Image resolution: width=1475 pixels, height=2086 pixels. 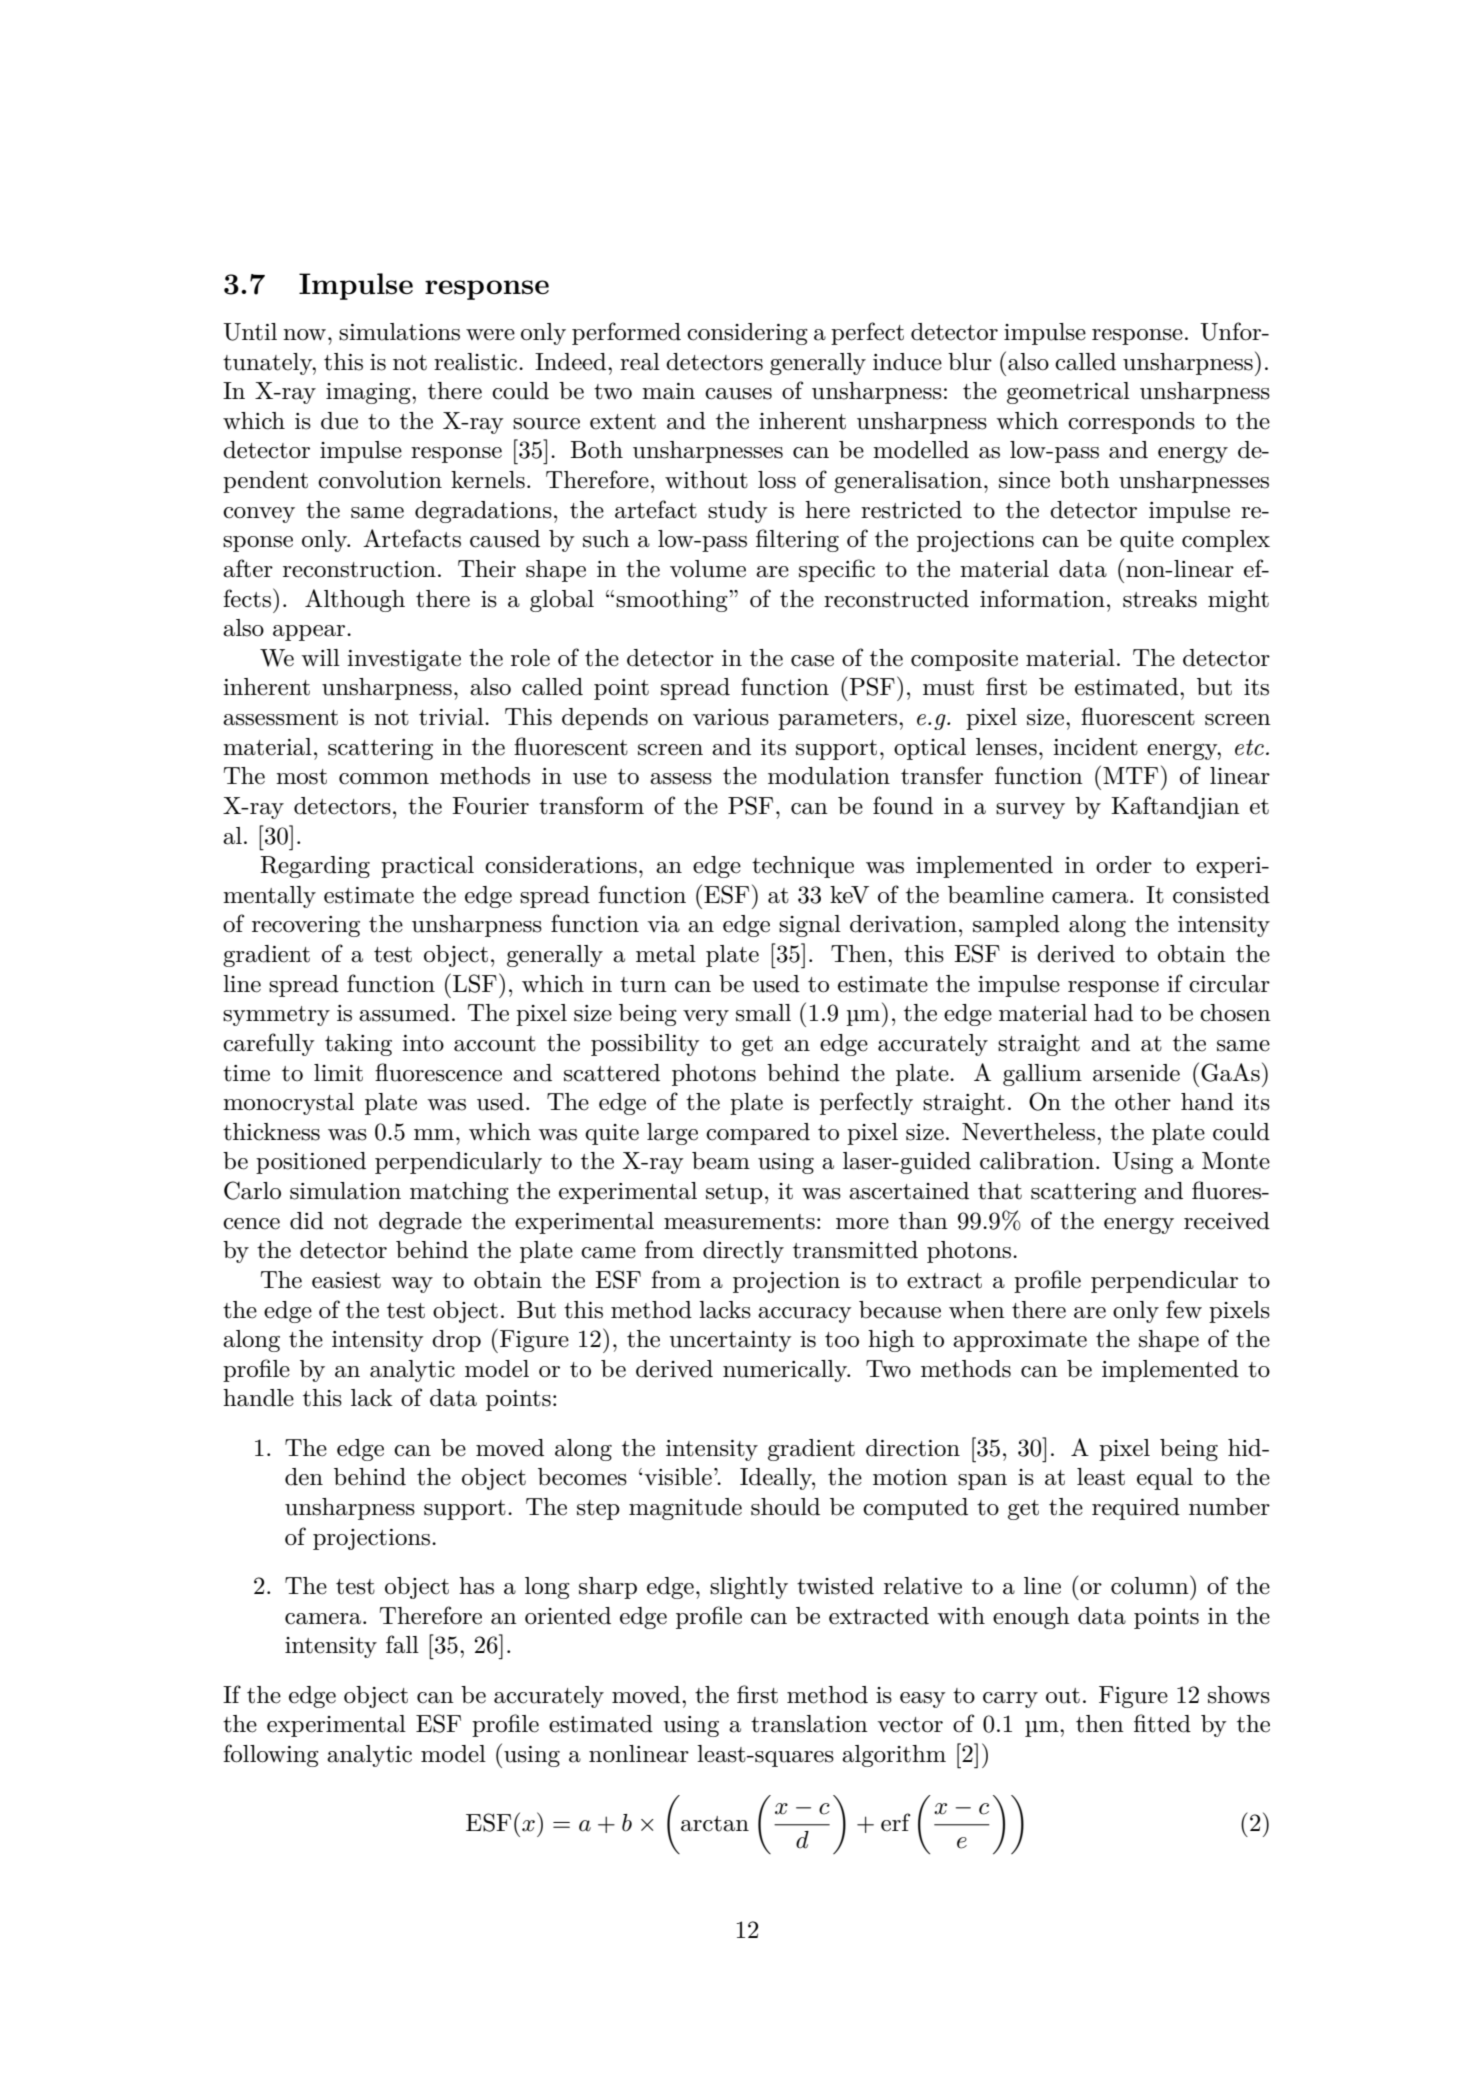 I want to click on arsenide, so click(x=1136, y=1073).
